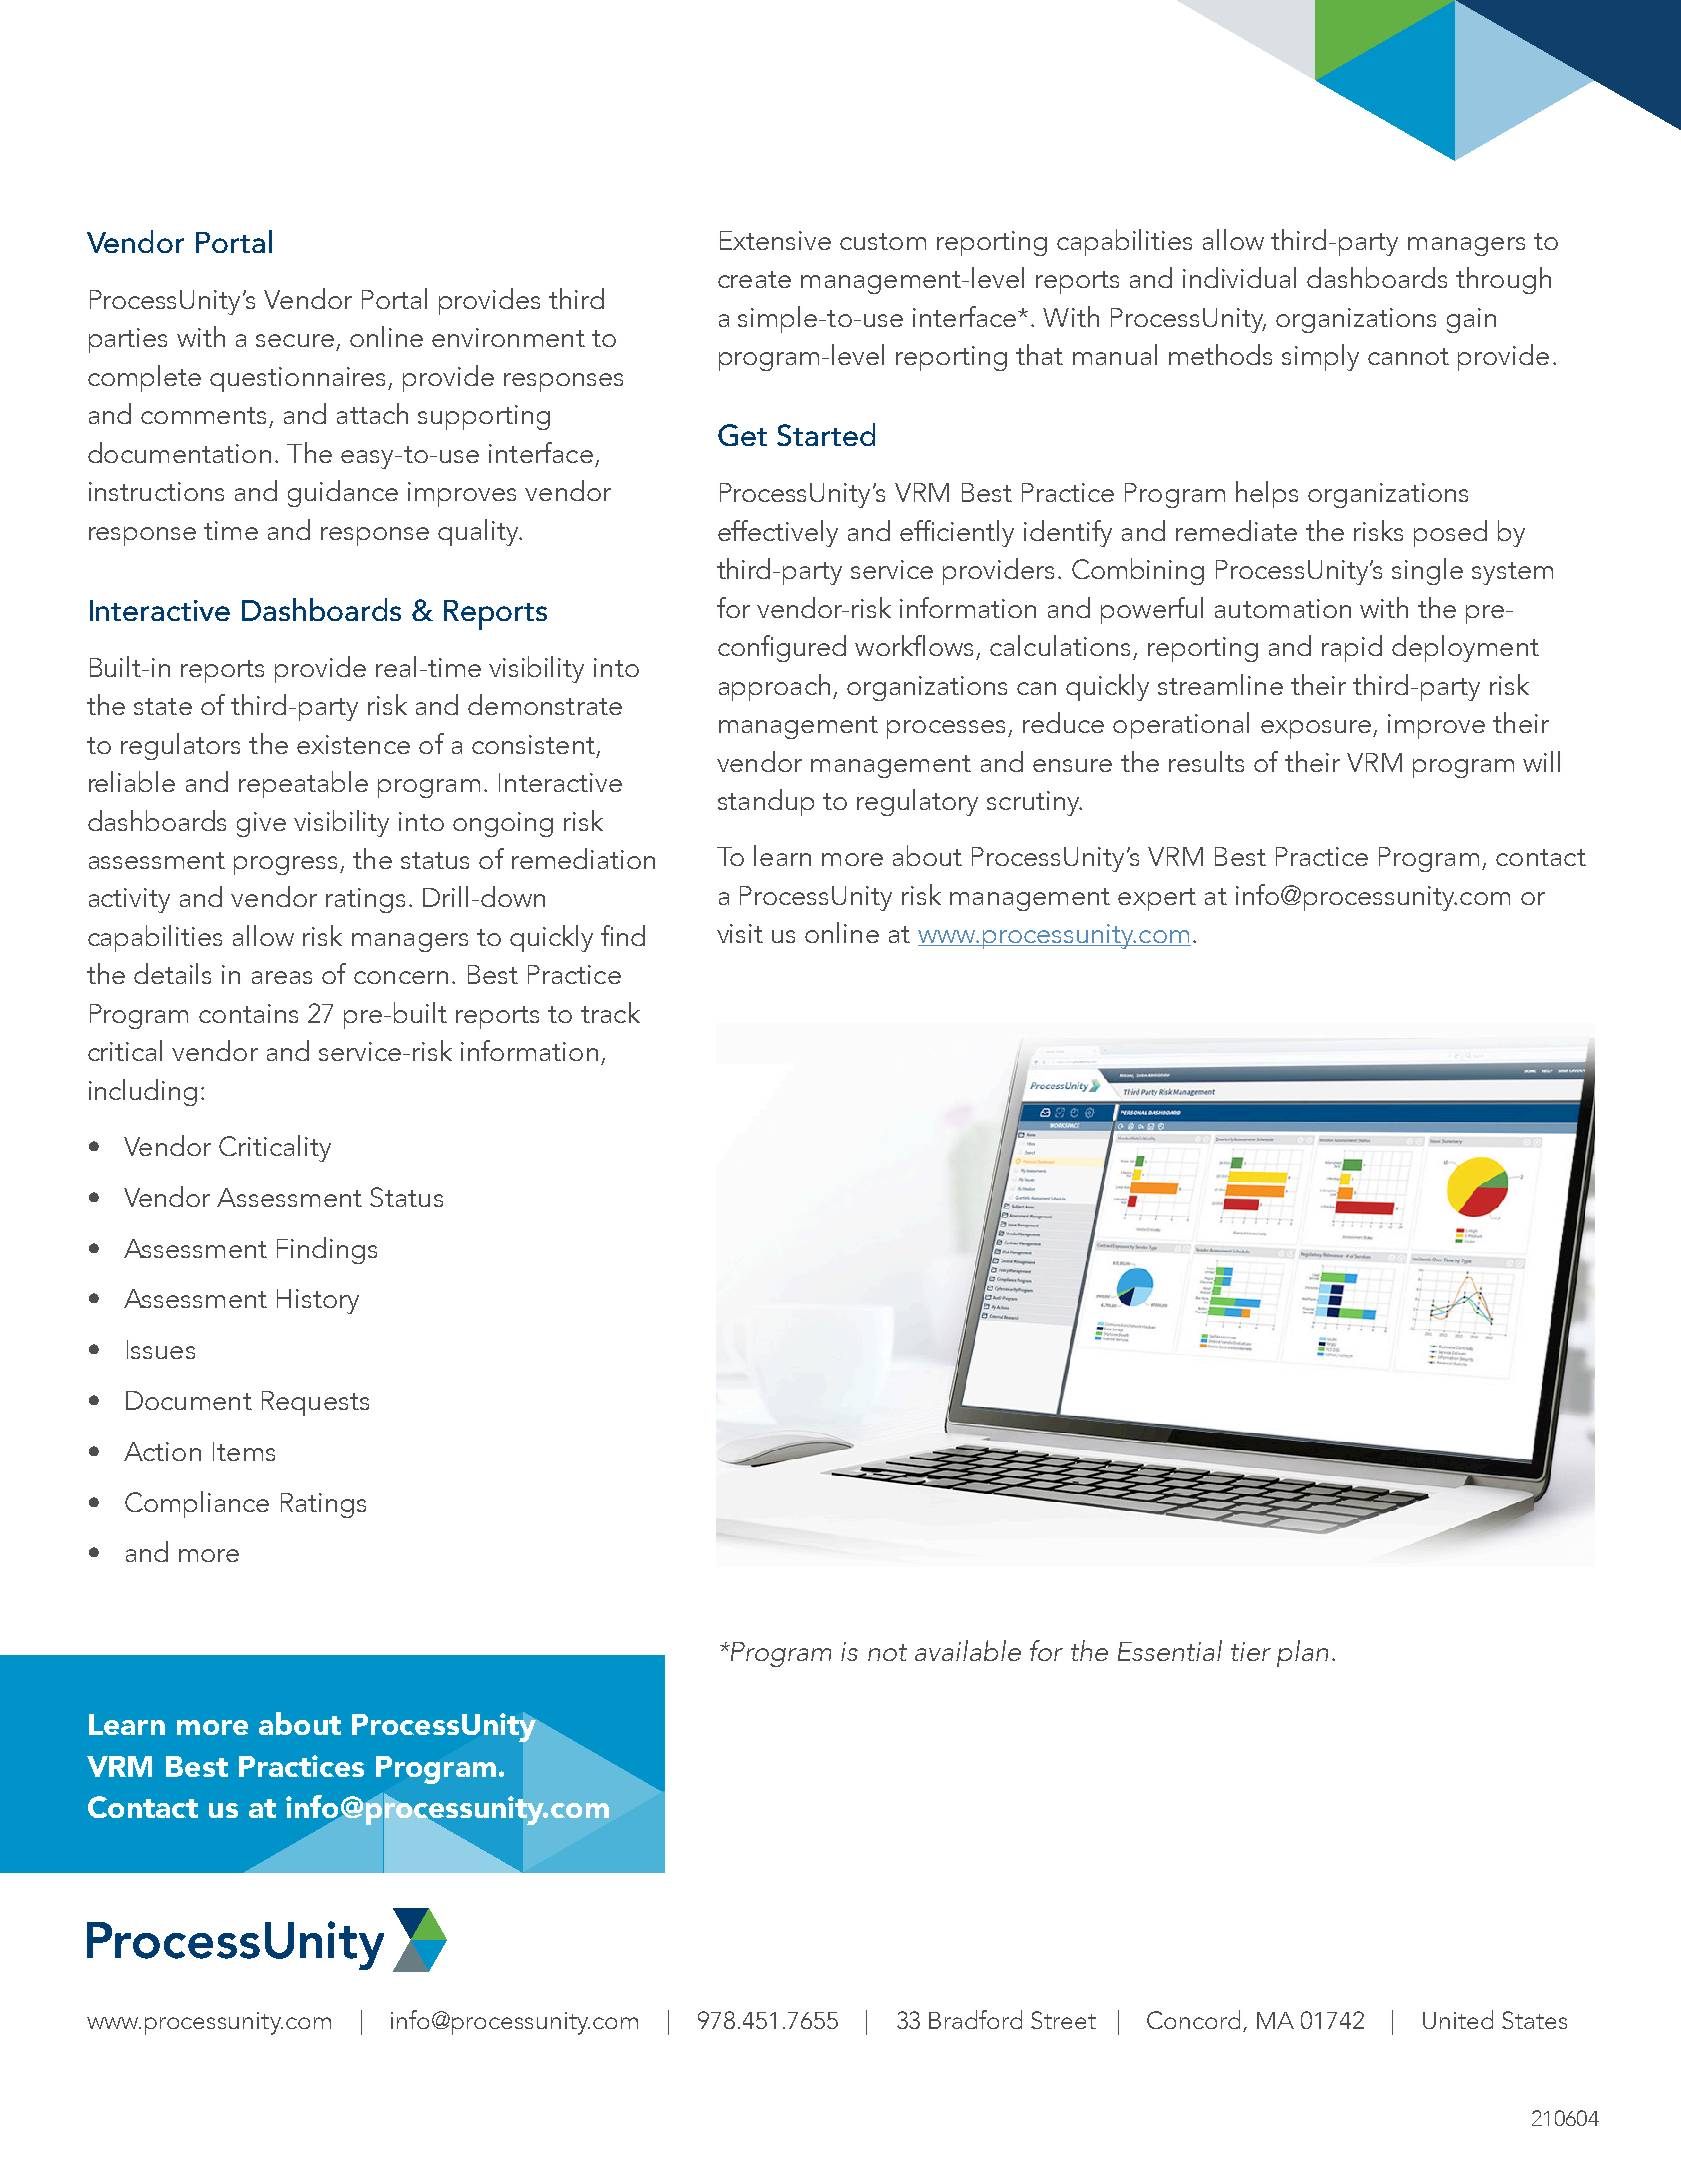 The height and width of the image is (2175, 1681). Describe the element at coordinates (197, 1504) in the image. I see `Compliance` at that location.
